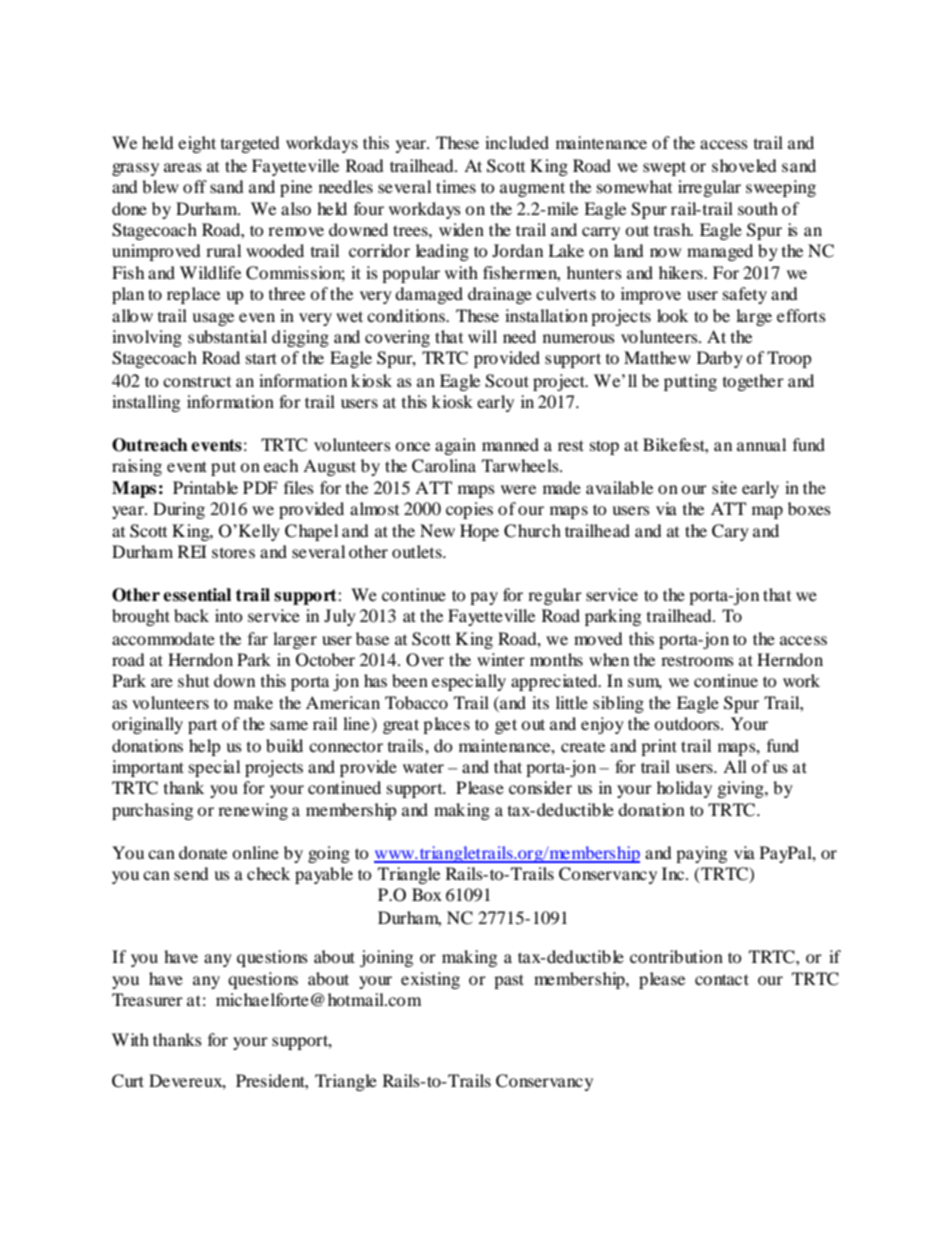 Image resolution: width=952 pixels, height=1233 pixels. What do you see at coordinates (191, 615) in the screenshot?
I see `back` at bounding box center [191, 615].
